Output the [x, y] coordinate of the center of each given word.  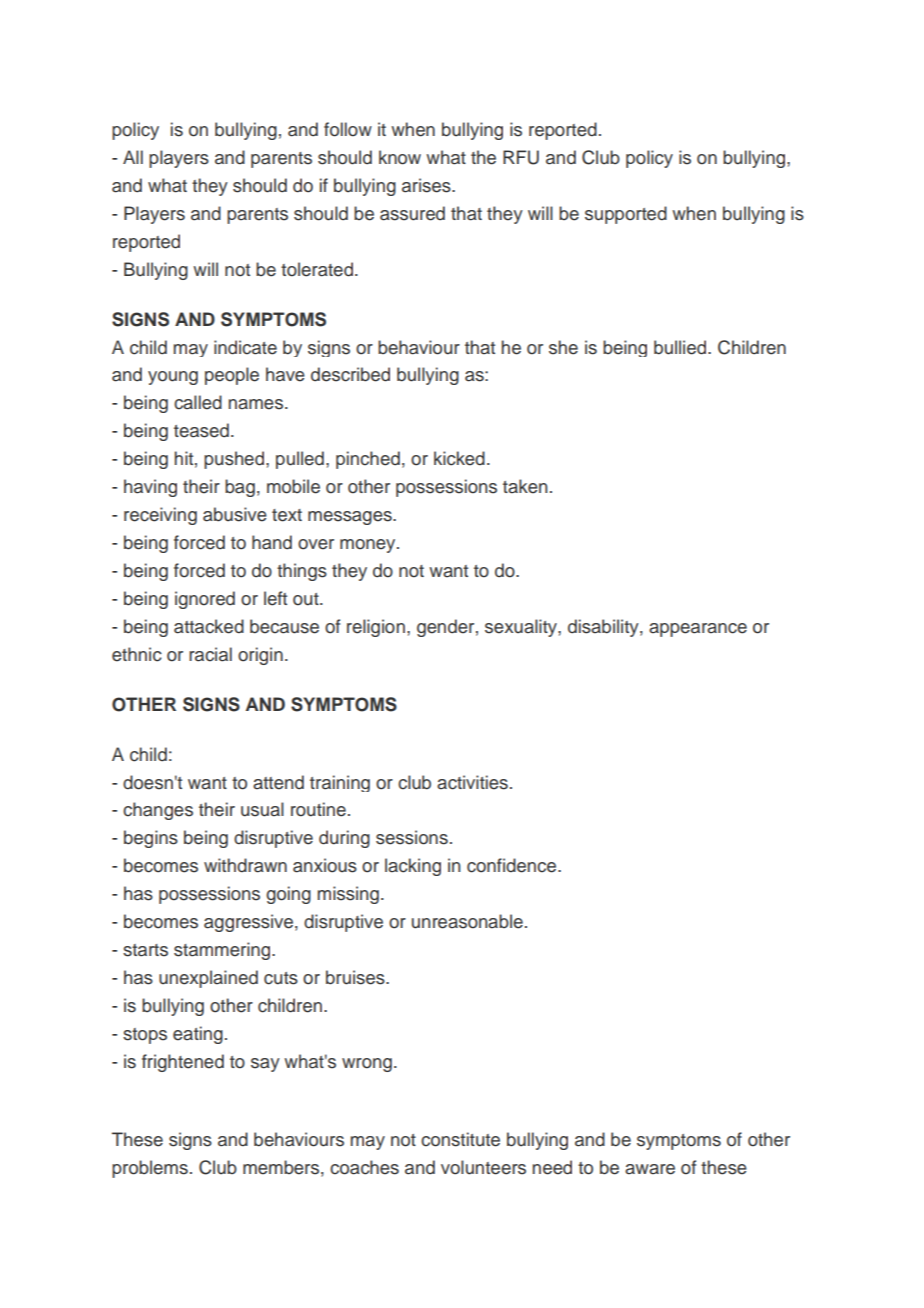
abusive [235, 514]
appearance [698, 630]
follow [348, 129]
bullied [681, 347]
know [400, 157]
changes [158, 811]
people [232, 376]
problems [150, 1169]
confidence [513, 865]
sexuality [522, 628]
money [369, 546]
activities [472, 782]
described [350, 374]
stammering [223, 951]
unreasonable [467, 921]
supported [626, 215]
